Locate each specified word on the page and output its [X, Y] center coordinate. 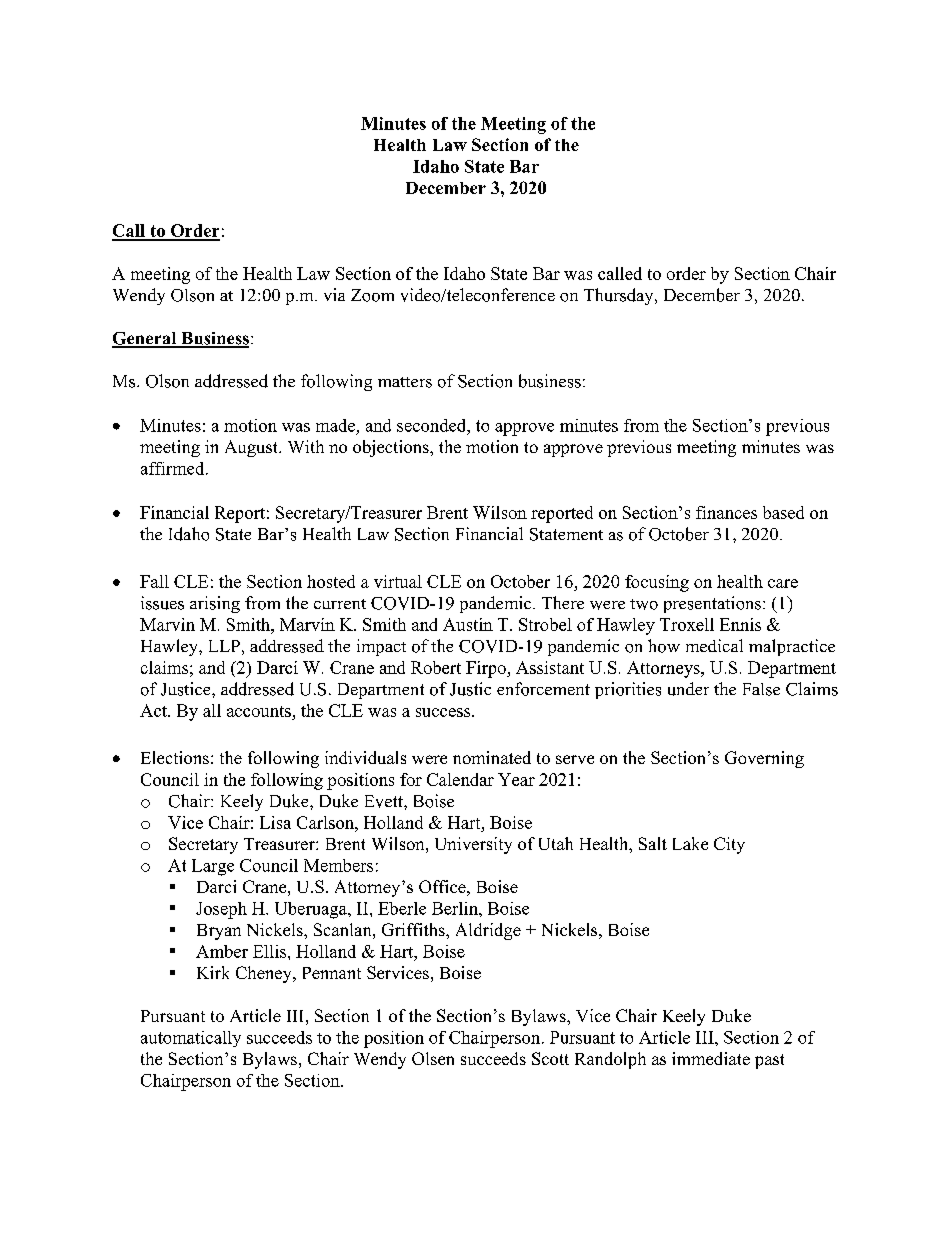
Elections [175, 757]
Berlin [456, 908]
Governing [764, 759]
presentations [712, 604]
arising [215, 604]
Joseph [221, 910]
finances [726, 512]
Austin [468, 624]
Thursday [620, 296]
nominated [492, 757]
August [252, 448]
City [729, 845]
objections [392, 448]
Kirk [213, 972]
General [145, 339]
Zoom [372, 295]
